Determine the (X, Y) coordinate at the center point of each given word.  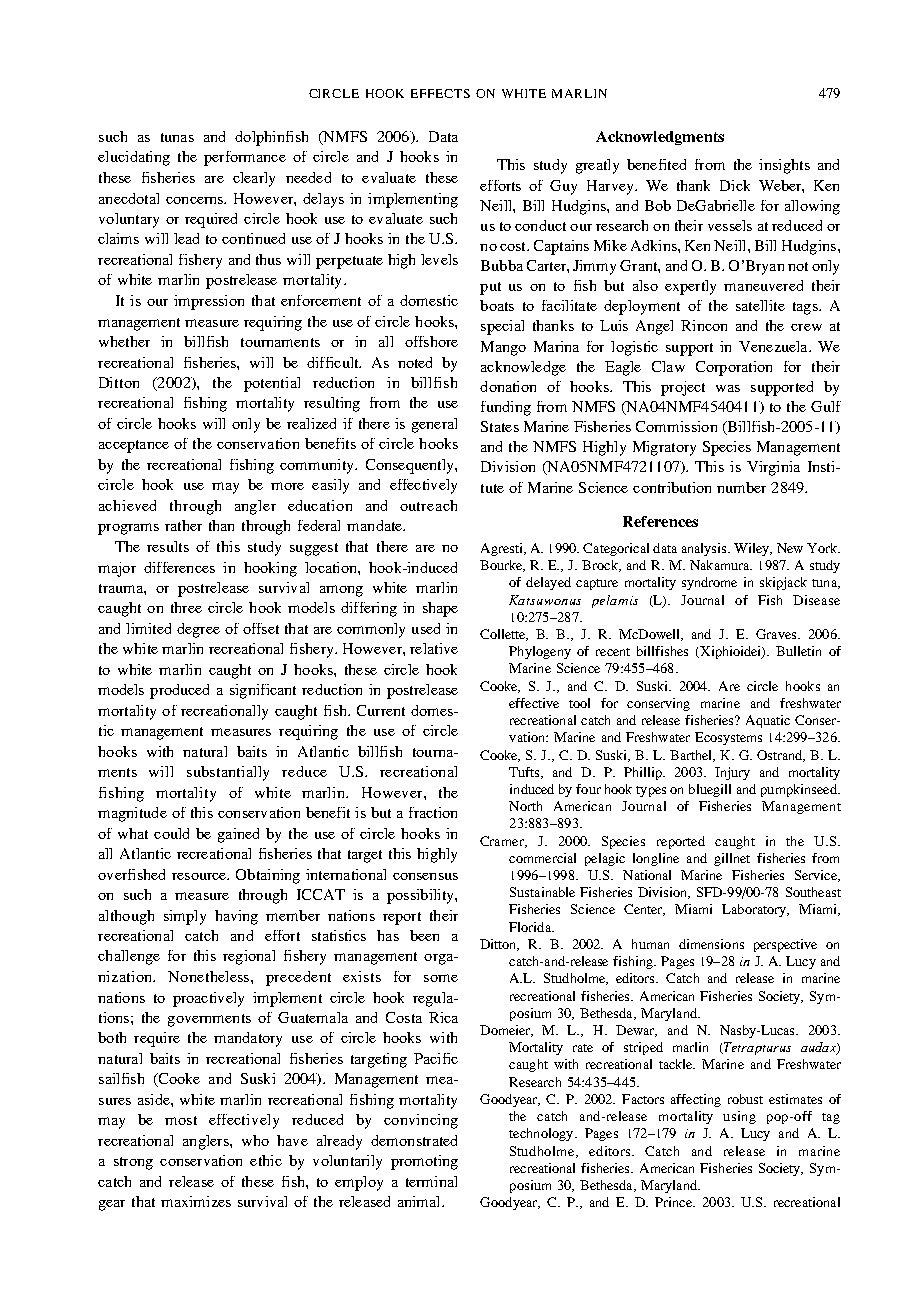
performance (245, 158)
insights (784, 166)
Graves (777, 634)
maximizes (196, 1201)
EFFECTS (440, 93)
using (739, 1117)
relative (434, 648)
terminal (431, 1181)
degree (198, 630)
